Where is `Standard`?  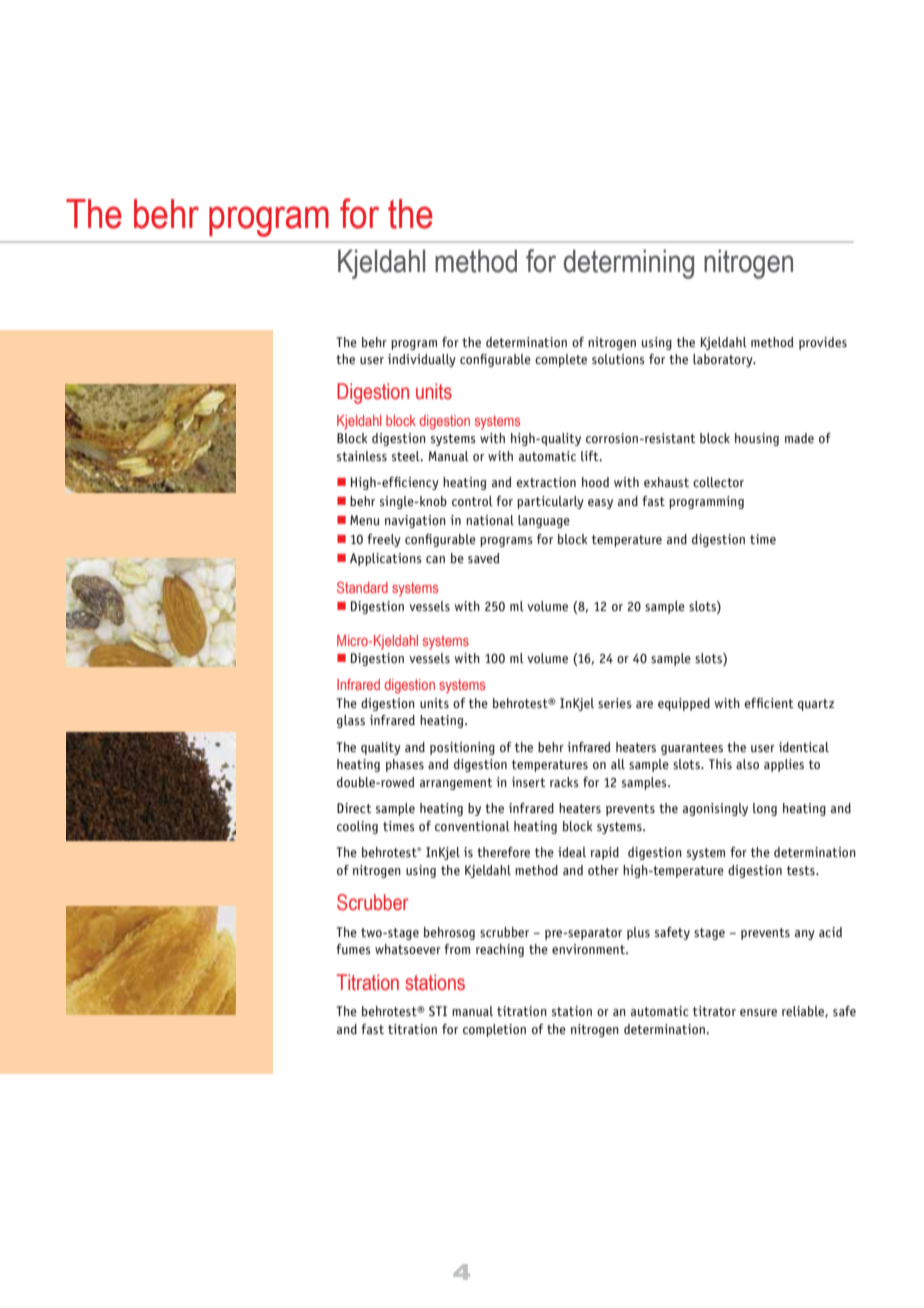 Standard is located at coordinates (362, 587).
